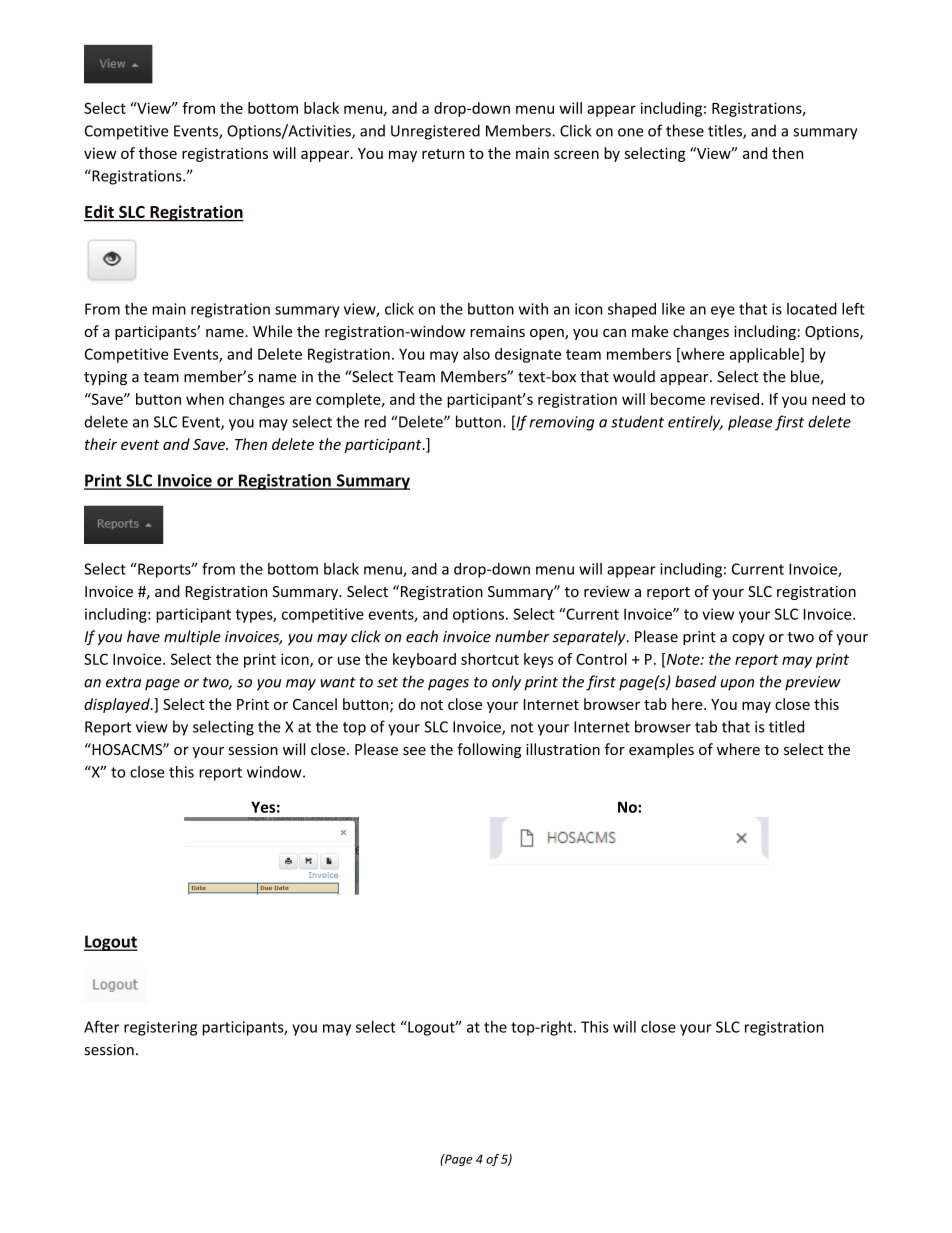 The width and height of the screenshot is (952, 1233). Describe the element at coordinates (160, 1028) in the screenshot. I see `registering` at that location.
